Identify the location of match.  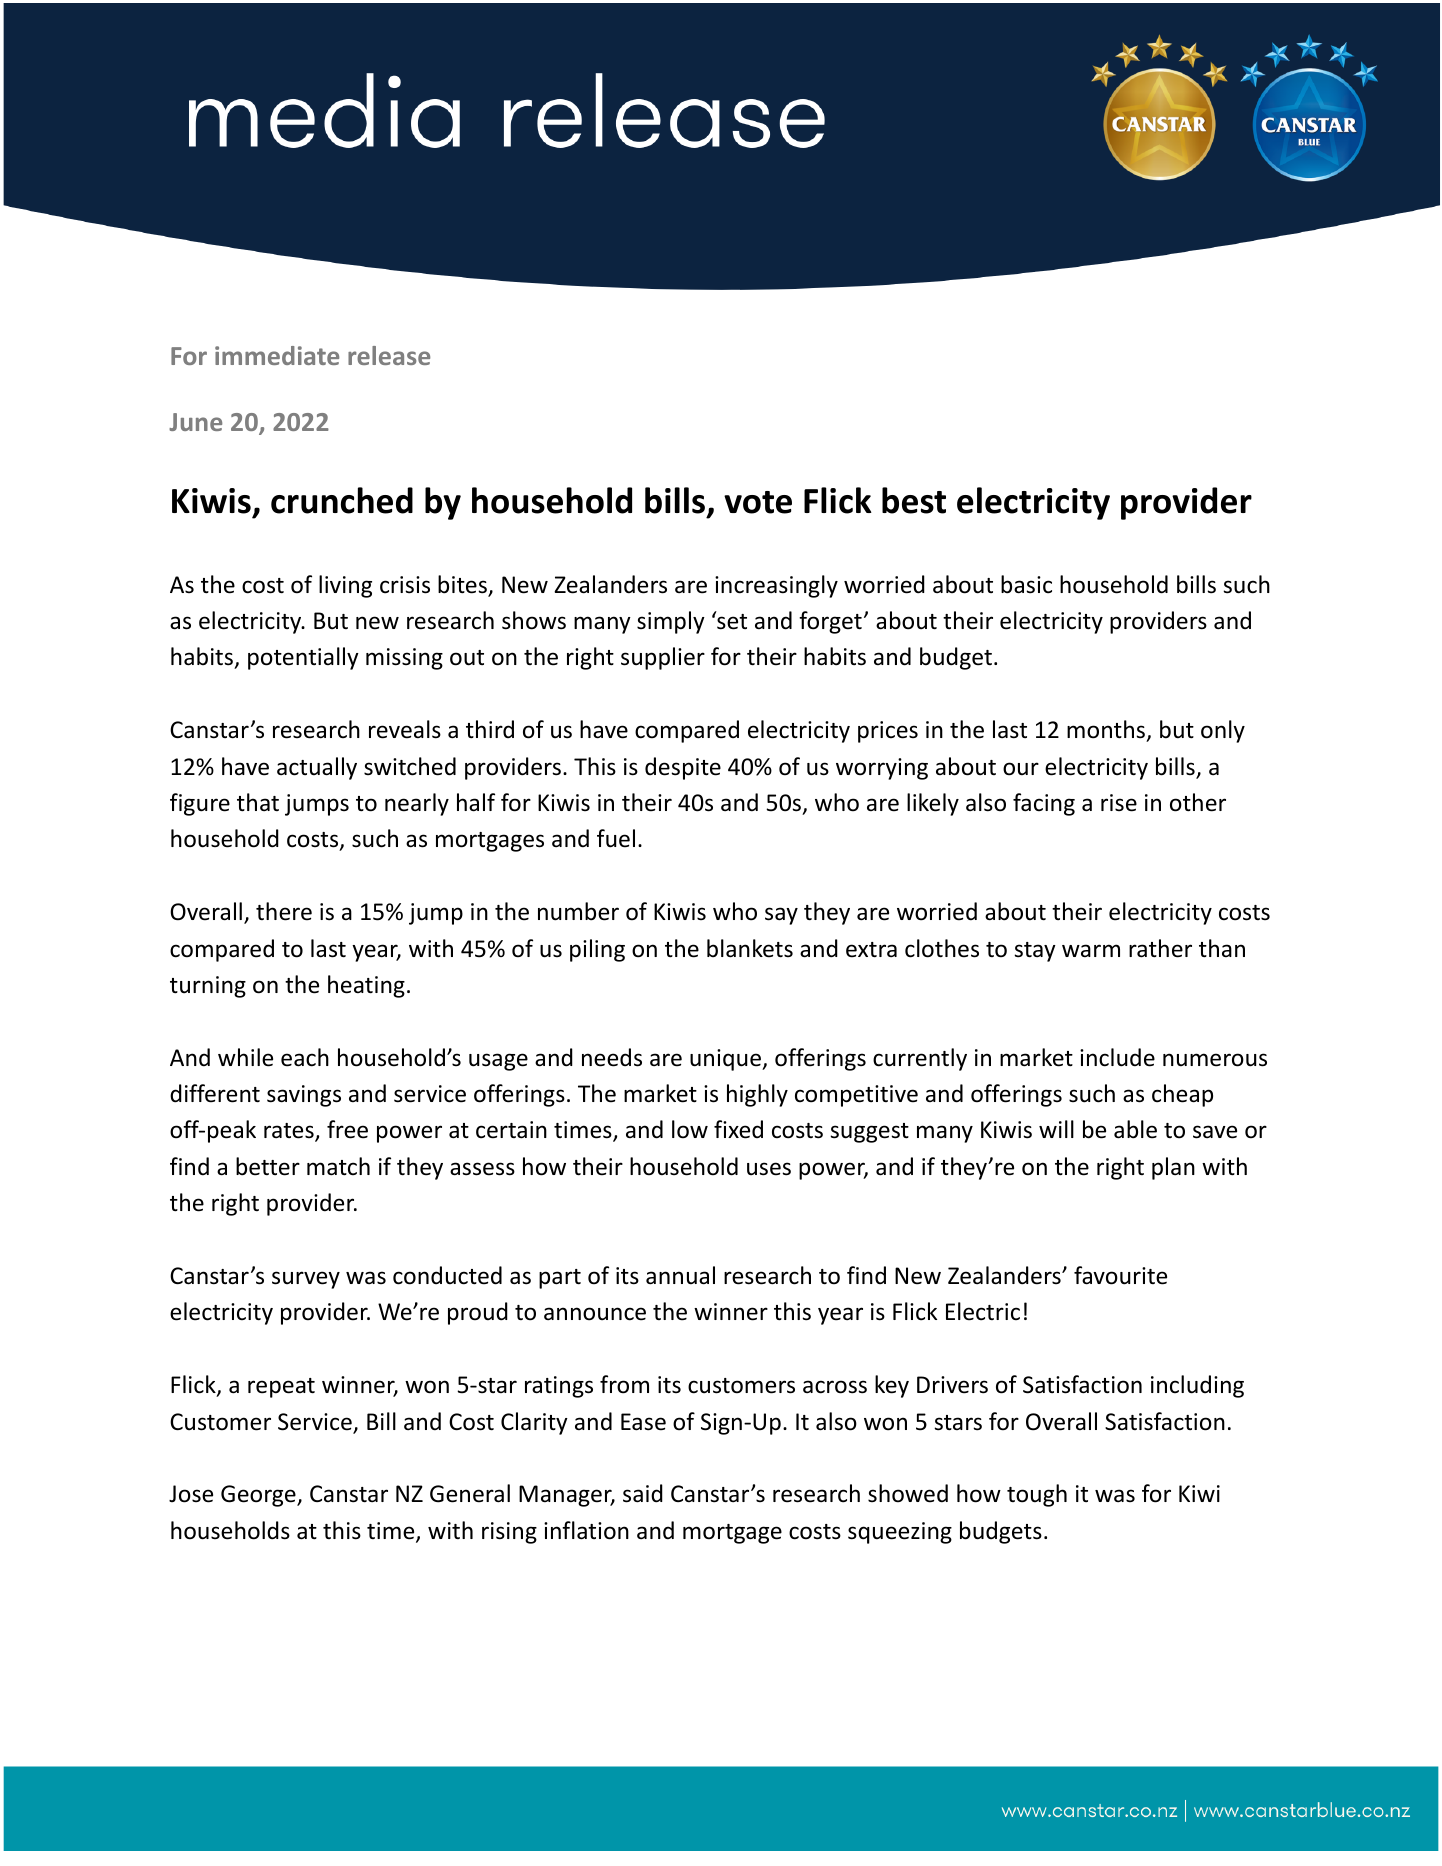
(338, 1166).
